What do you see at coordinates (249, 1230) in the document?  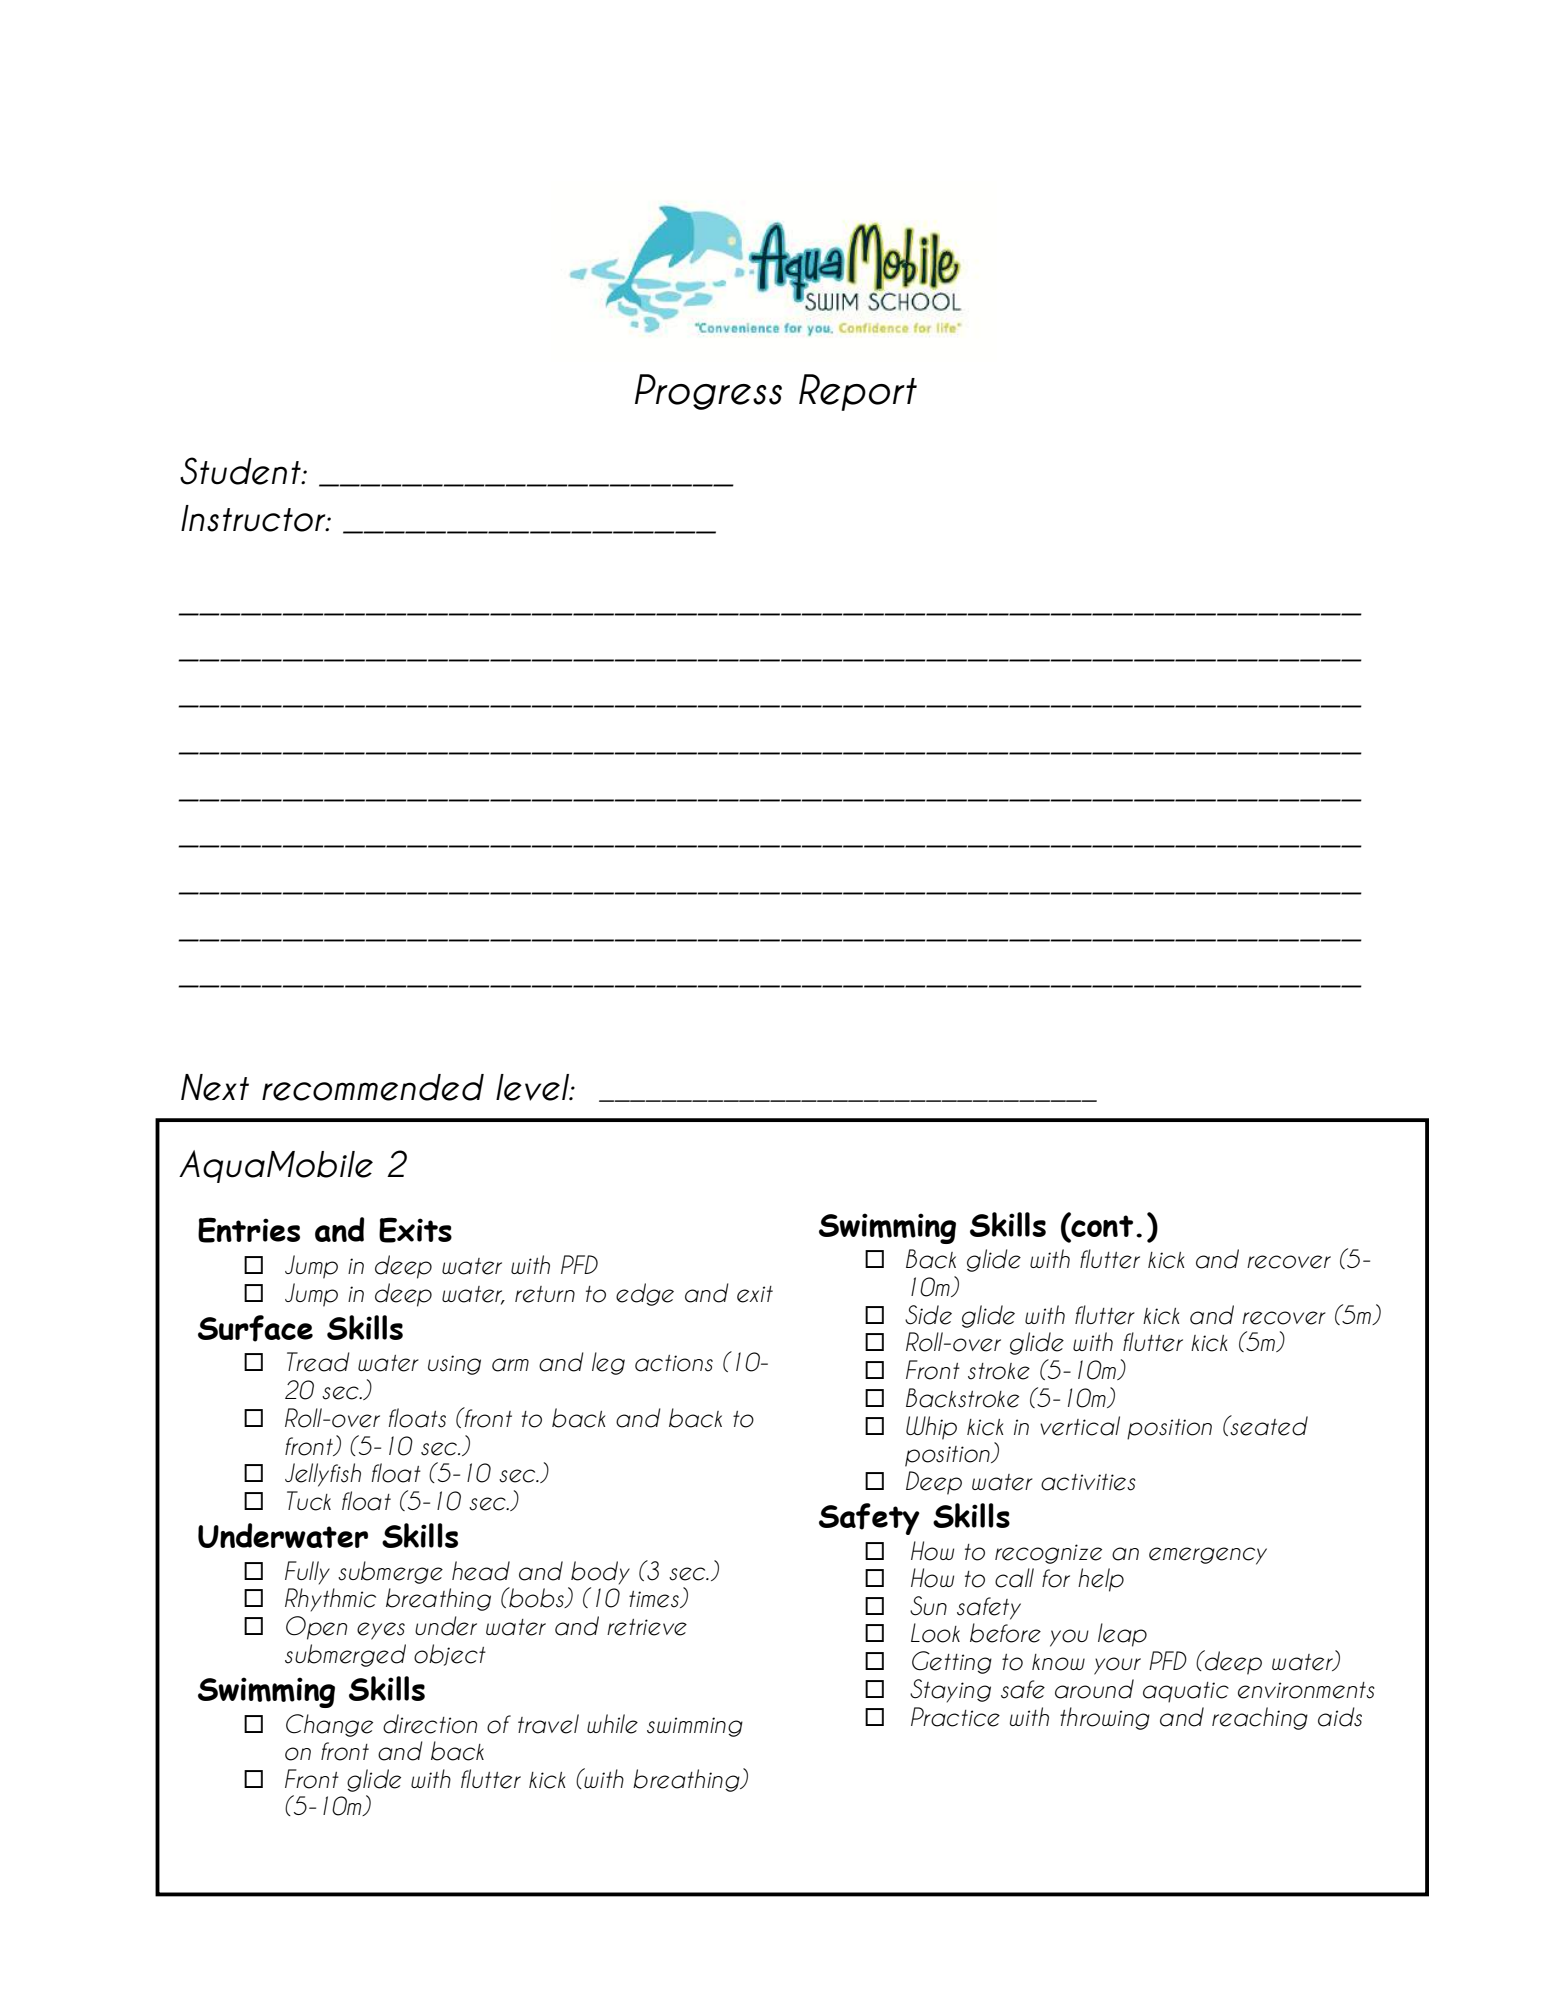 I see `Entries` at bounding box center [249, 1230].
